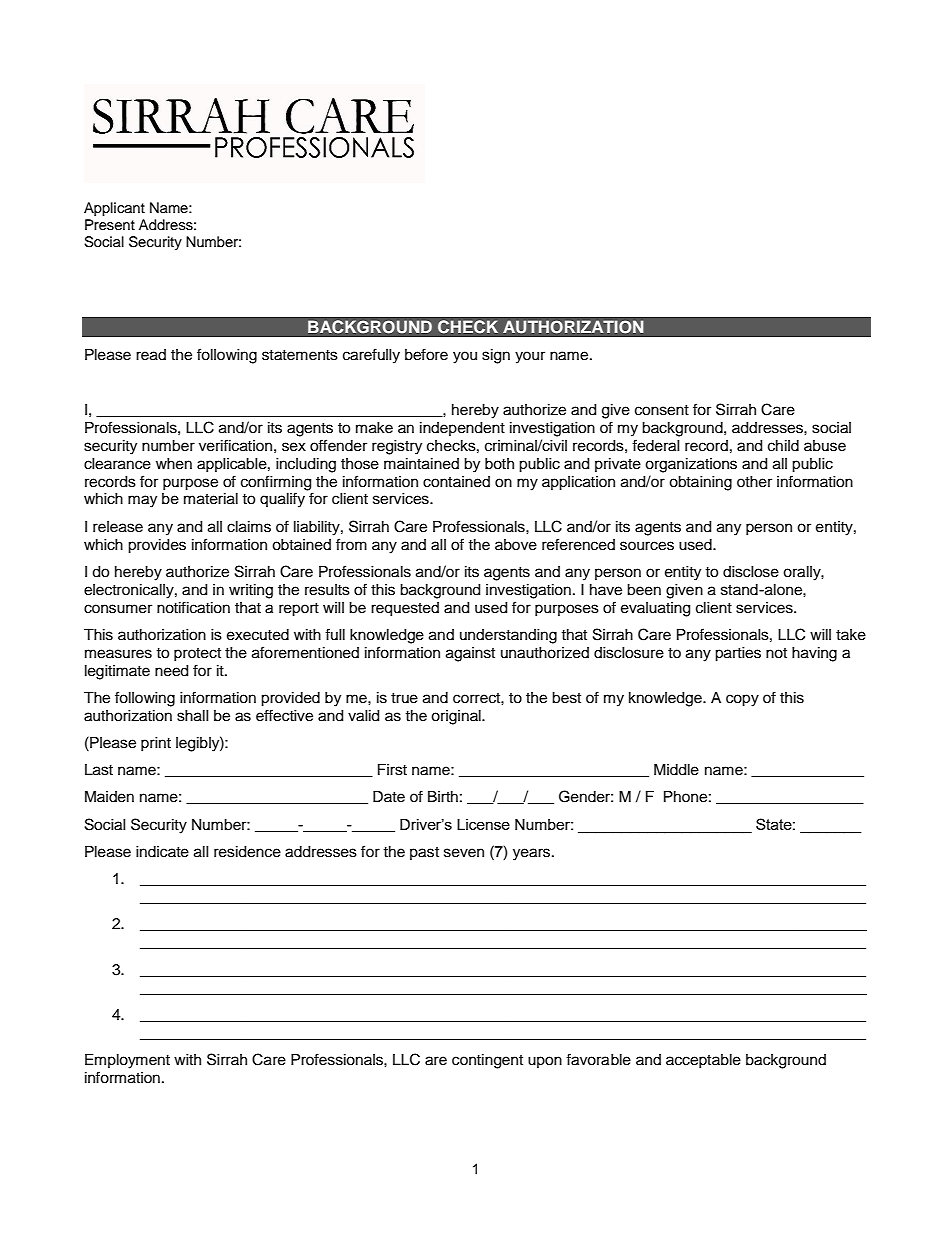 This screenshot has height=1233, width=952. What do you see at coordinates (487, 1061) in the screenshot?
I see `contingent` at bounding box center [487, 1061].
